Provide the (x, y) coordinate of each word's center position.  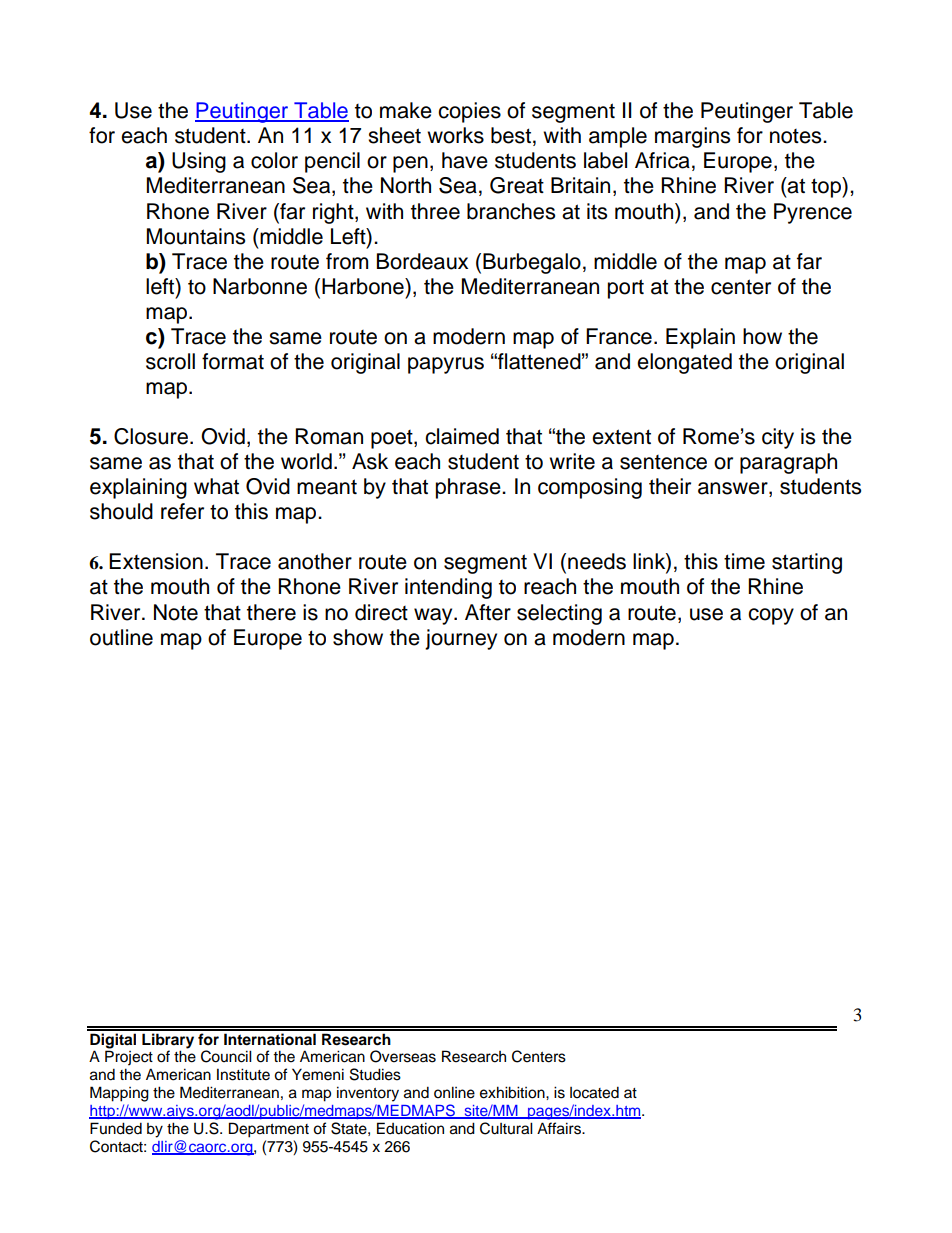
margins (692, 137)
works (455, 135)
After (488, 612)
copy (771, 616)
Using (199, 162)
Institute (243, 1074)
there (271, 612)
